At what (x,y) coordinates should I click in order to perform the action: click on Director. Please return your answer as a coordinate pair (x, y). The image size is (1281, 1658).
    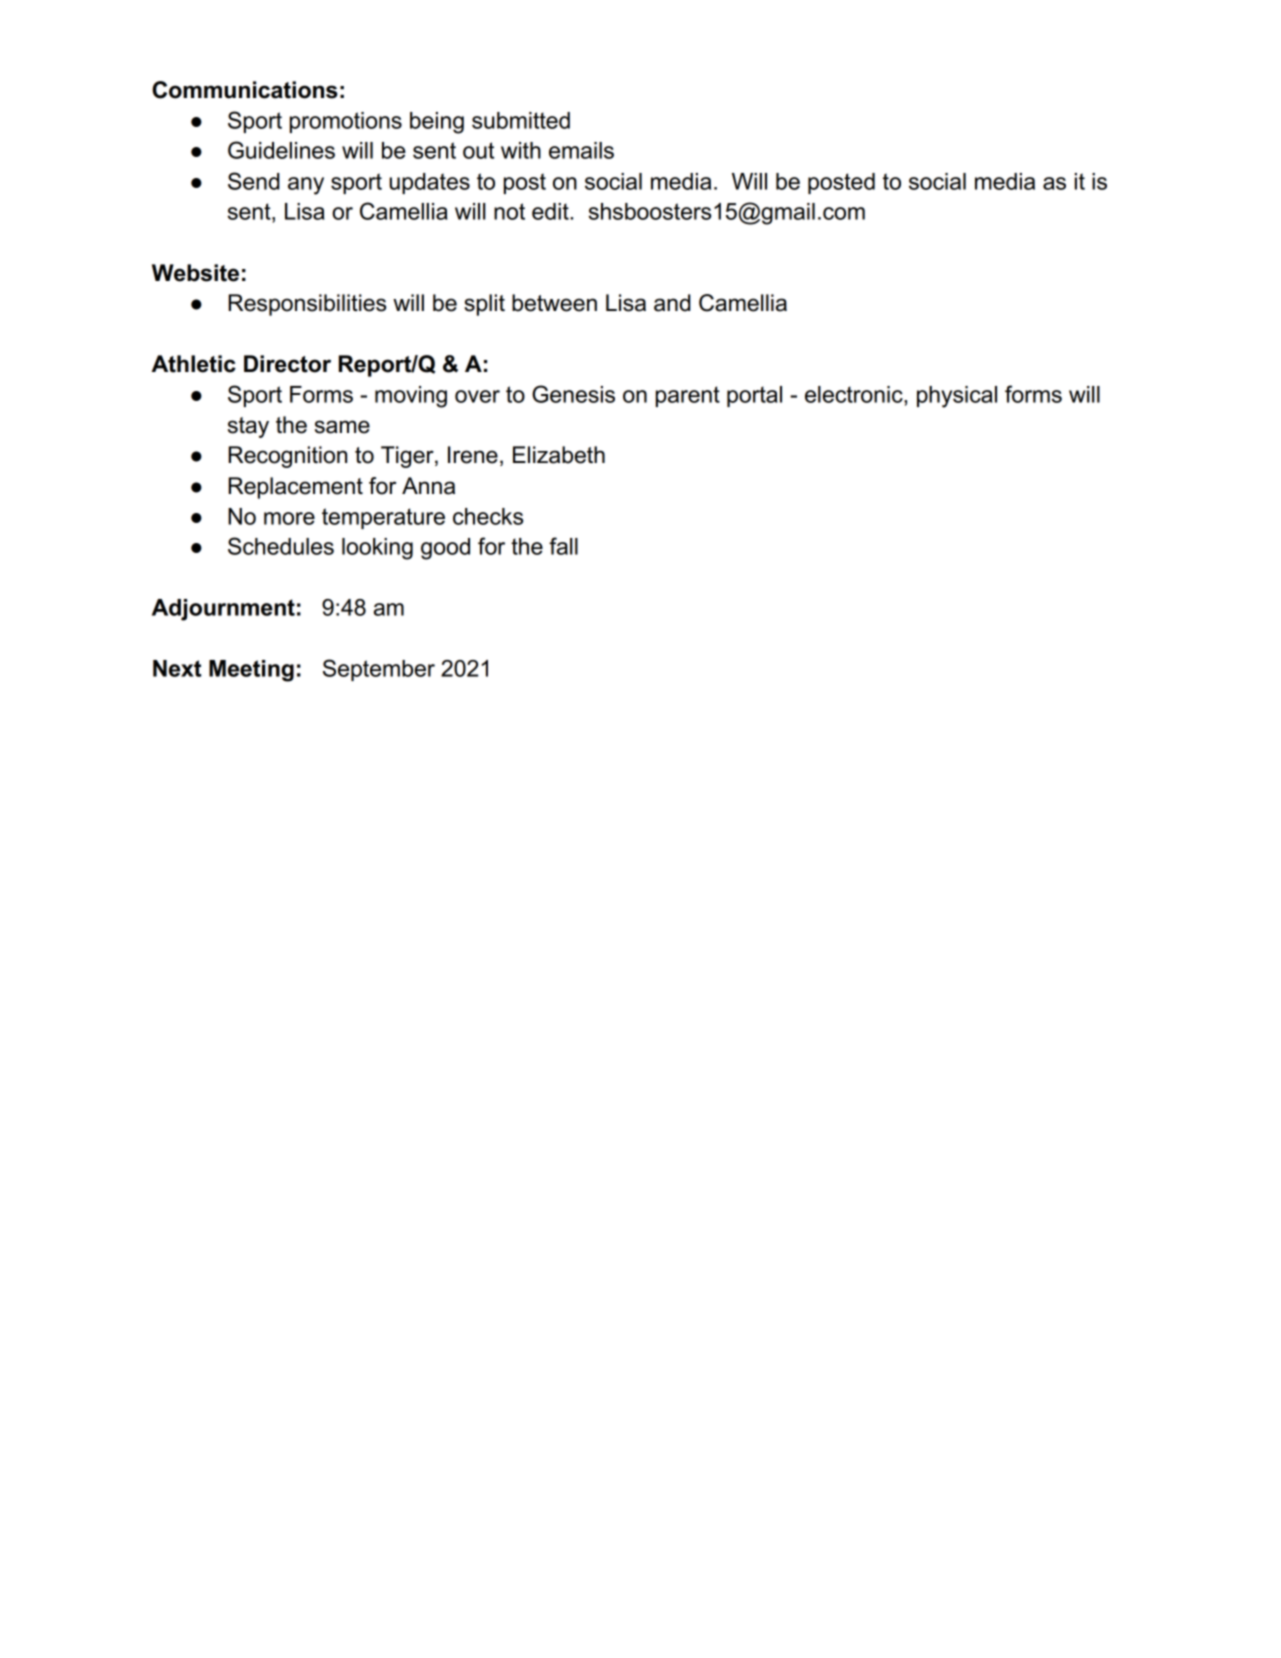
    Looking at the image, I should click on (287, 364).
